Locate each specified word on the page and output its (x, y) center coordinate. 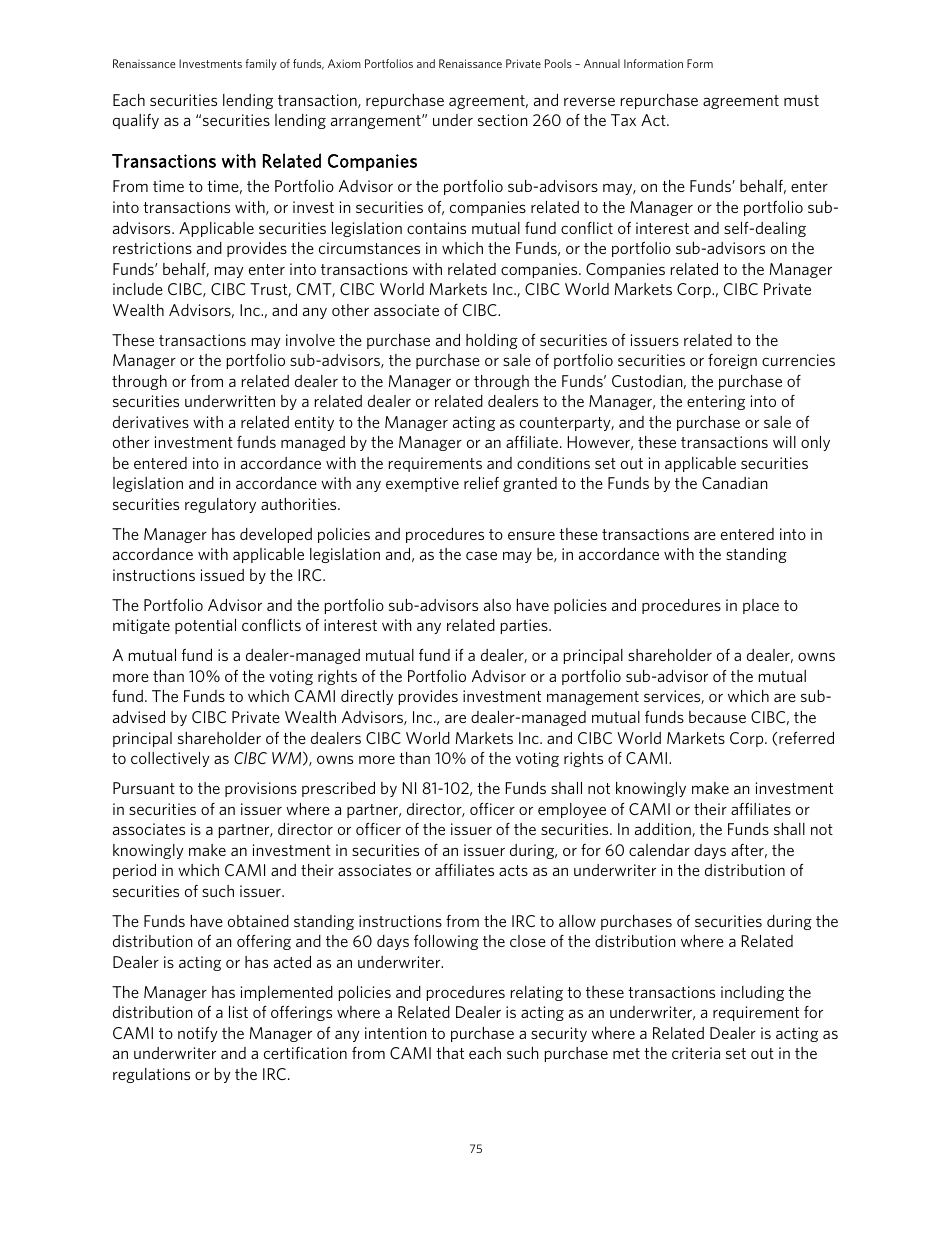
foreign (732, 361)
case (481, 555)
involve (310, 340)
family (261, 64)
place (761, 606)
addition (664, 830)
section (502, 120)
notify (198, 1034)
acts (513, 870)
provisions (261, 789)
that (450, 1053)
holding (492, 341)
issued (222, 575)
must (801, 100)
